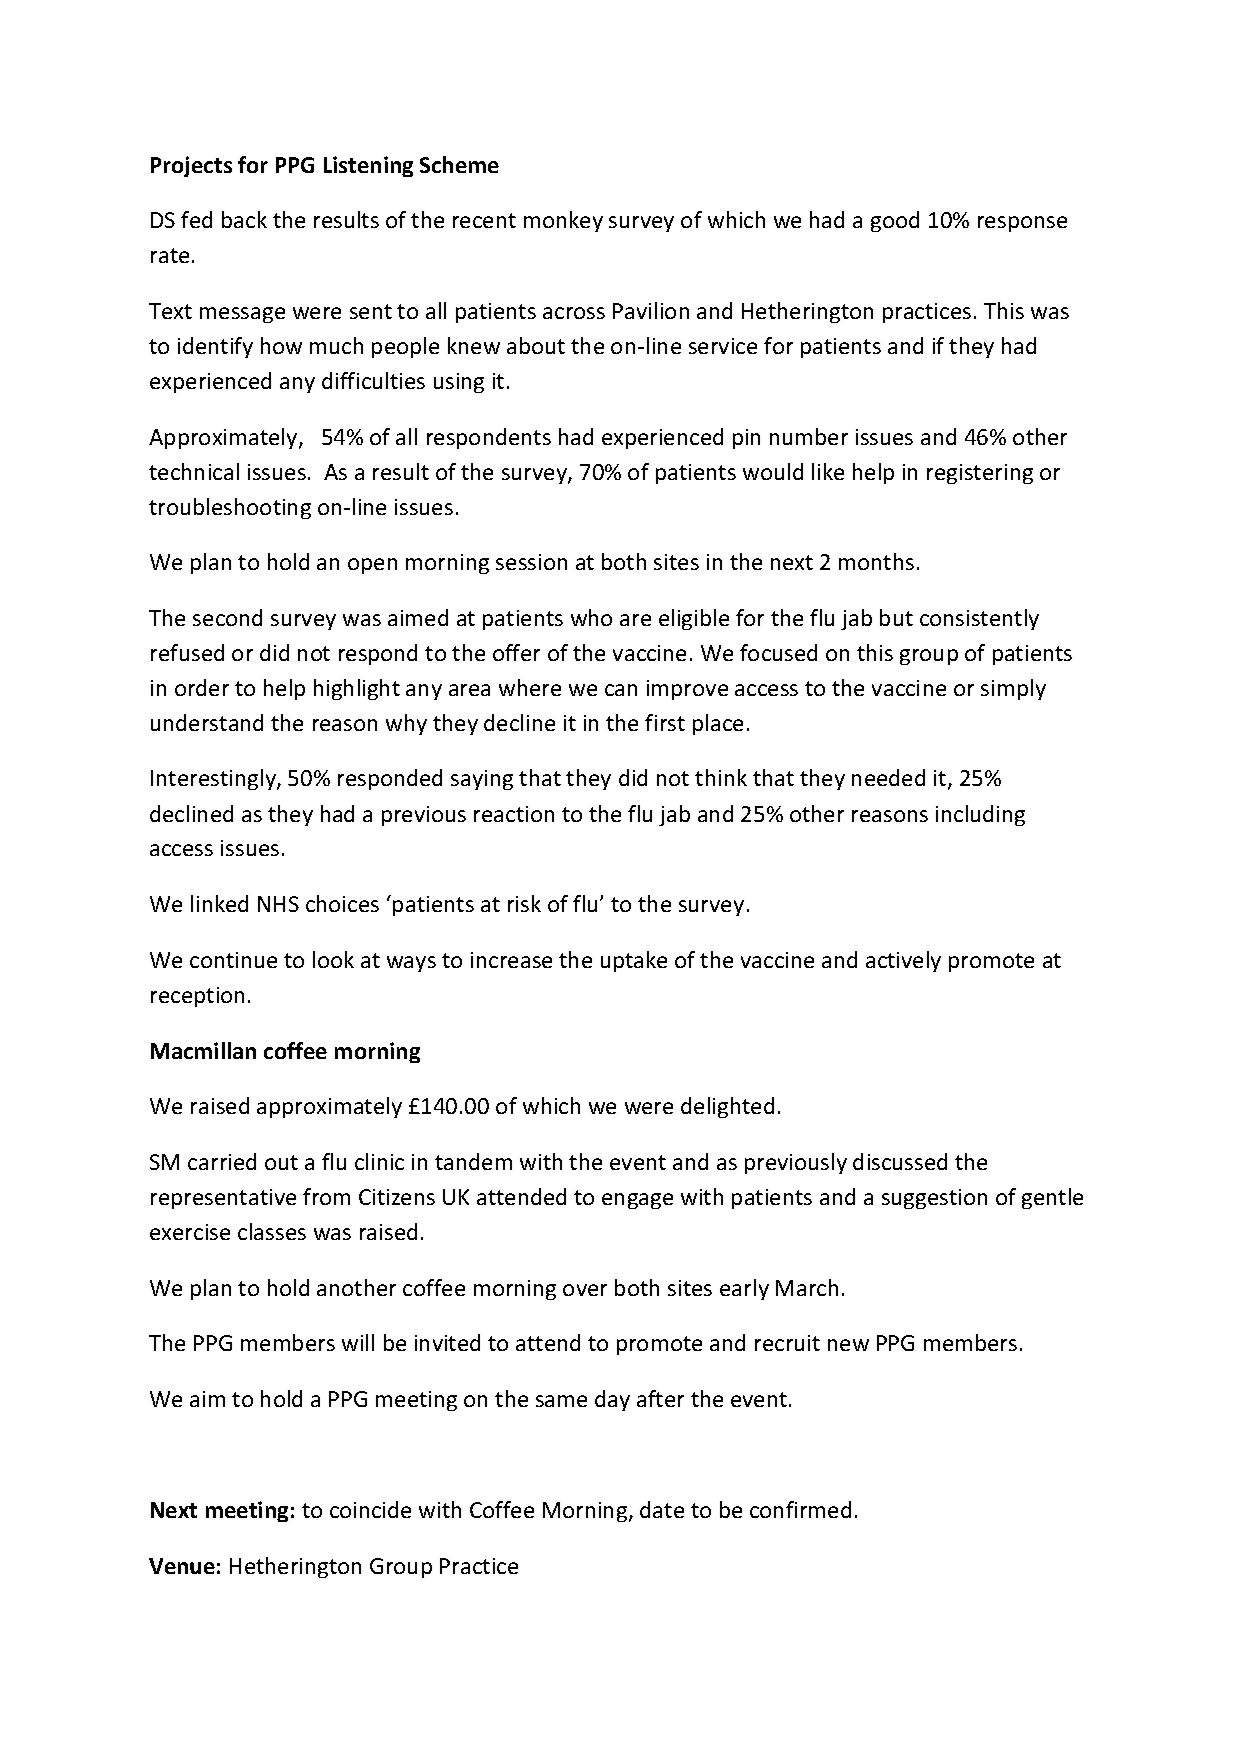 This image has height=1747, width=1235. I want to click on coincide, so click(370, 1509).
